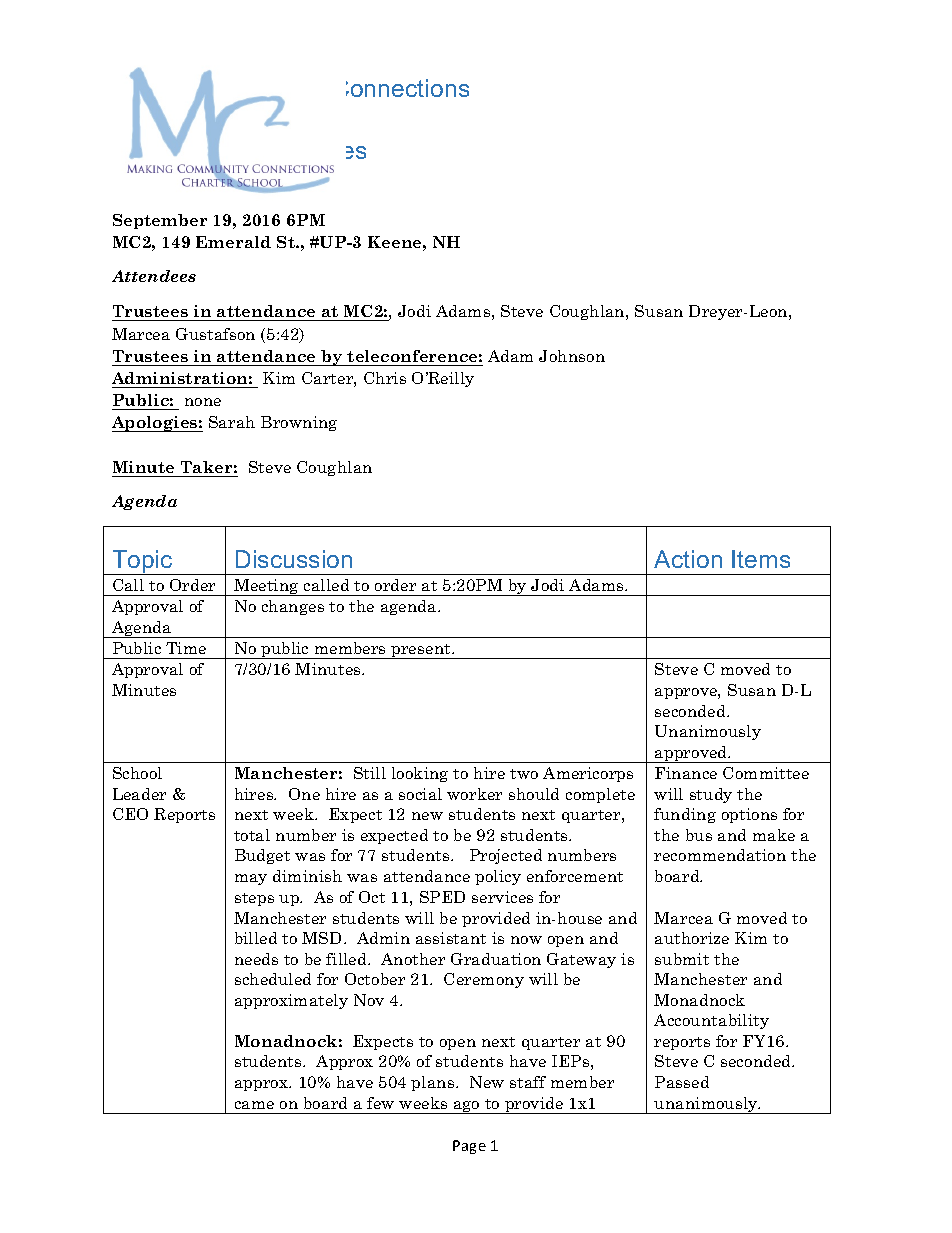  What do you see at coordinates (186, 648) in the screenshot?
I see `Time` at bounding box center [186, 648].
